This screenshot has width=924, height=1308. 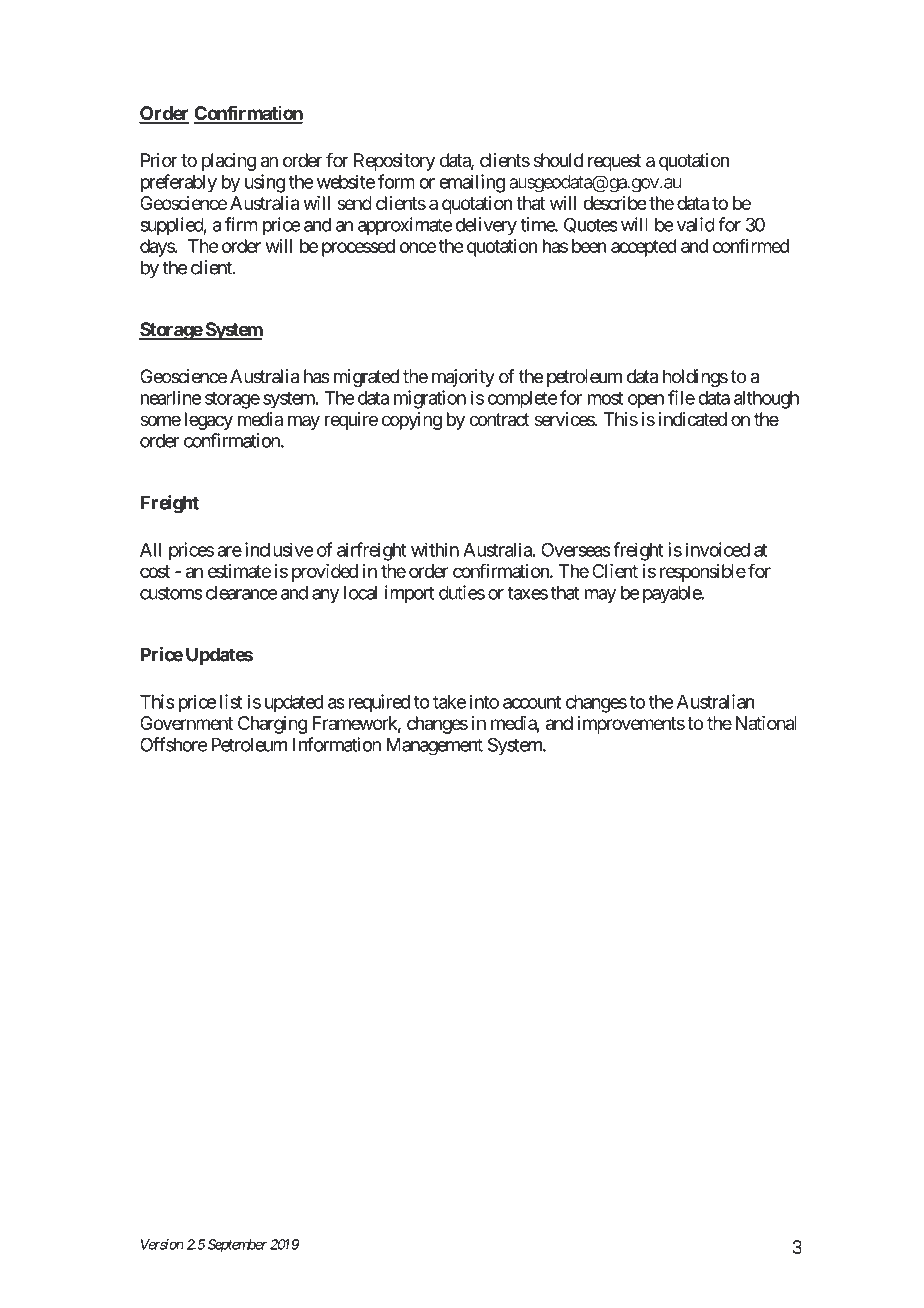 I want to click on majority, so click(x=463, y=378).
